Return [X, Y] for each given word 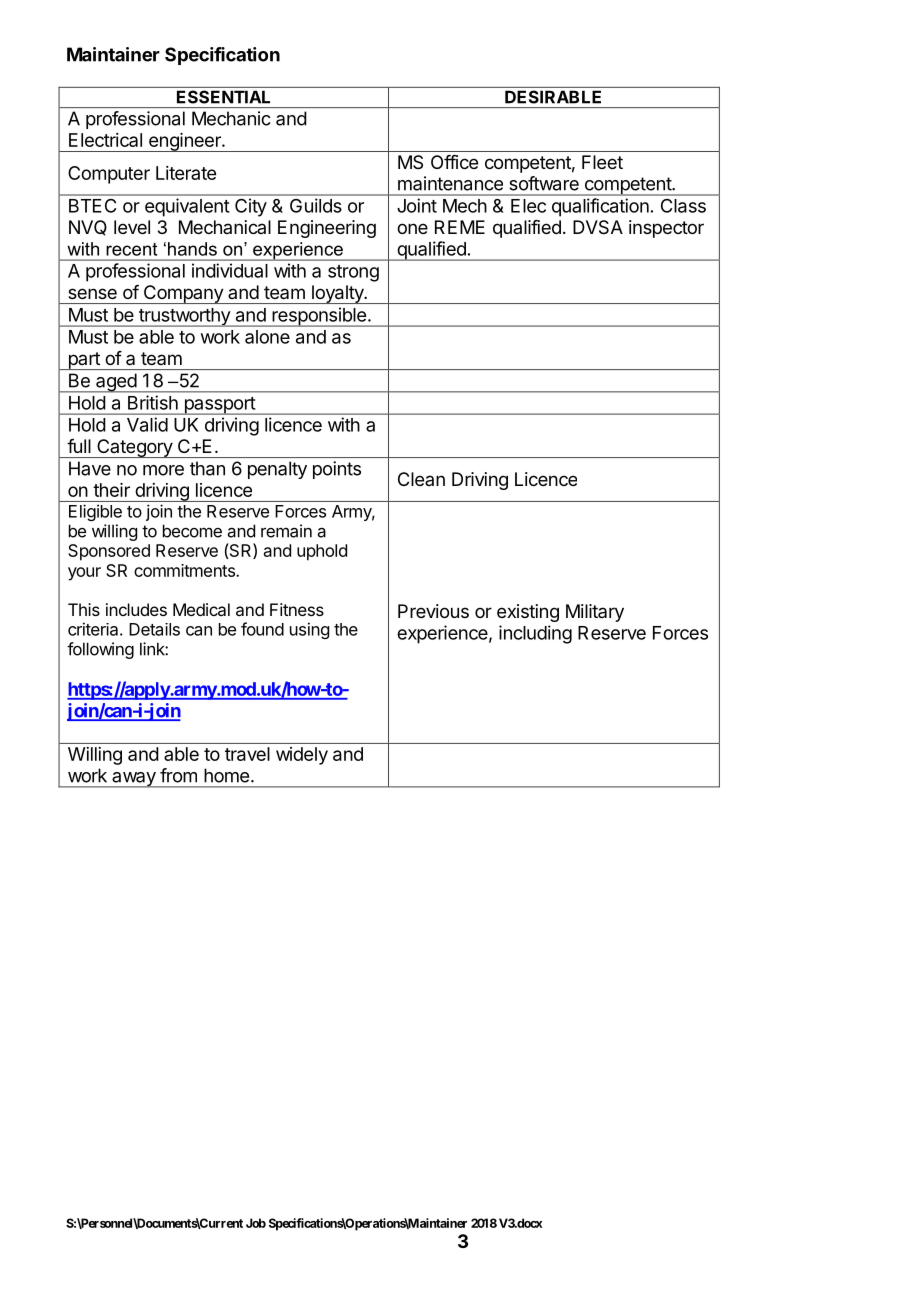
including [535, 634]
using [309, 630]
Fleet [602, 162]
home [226, 775]
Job [256, 1223]
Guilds [315, 205]
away [134, 780]
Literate [186, 173]
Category [134, 448]
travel [247, 754]
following [100, 650]
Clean [421, 479]
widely [302, 756]
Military [595, 613]
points [337, 470]
